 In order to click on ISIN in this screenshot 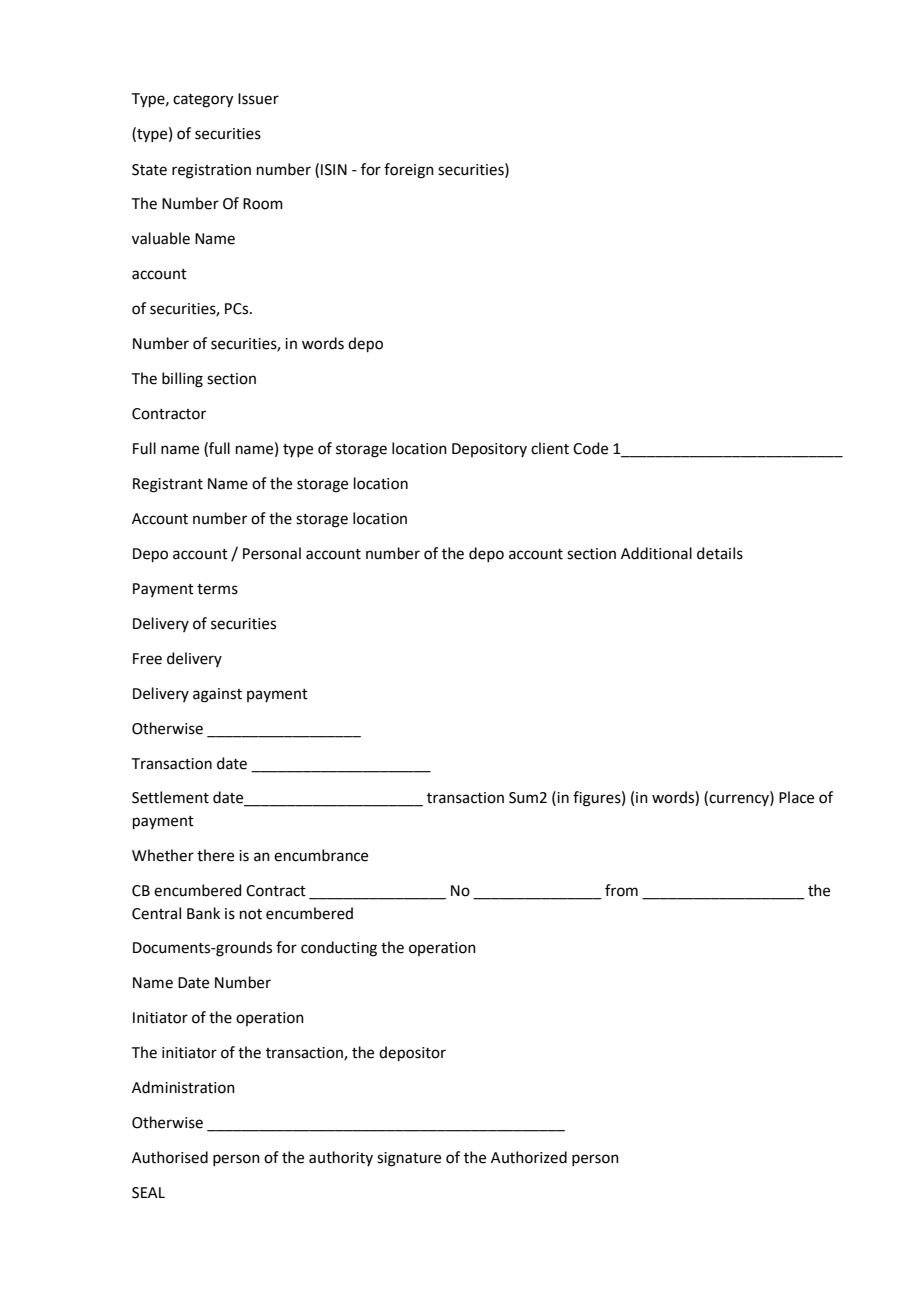, I will do `click(334, 170)`.
